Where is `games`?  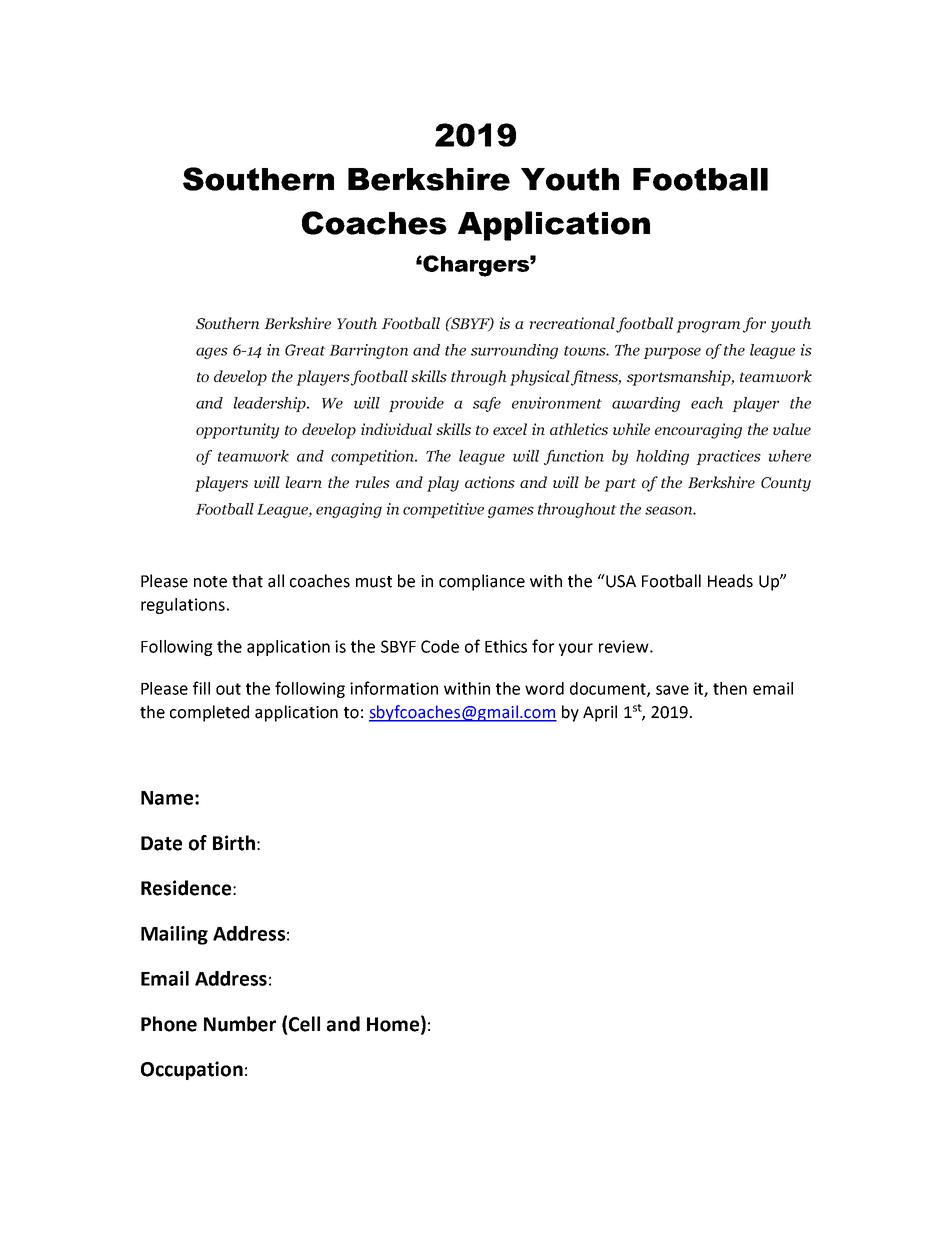 games is located at coordinates (511, 512).
